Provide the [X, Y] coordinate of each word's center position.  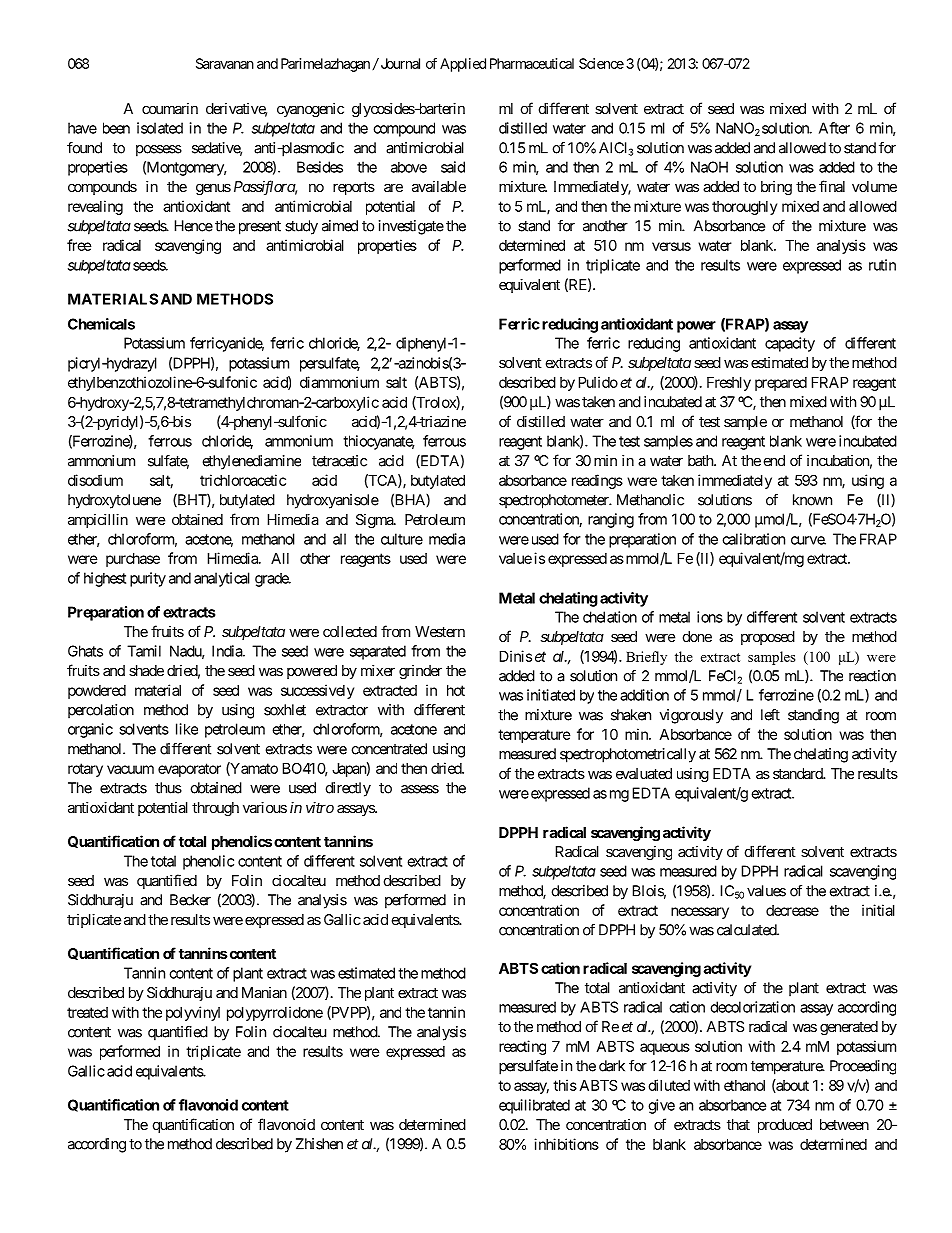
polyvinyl [193, 1013]
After [834, 128]
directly [348, 789]
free [79, 245]
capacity [790, 344]
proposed [768, 638]
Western [440, 631]
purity [148, 579]
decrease [792, 910]
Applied [463, 65]
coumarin [170, 108]
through [215, 809]
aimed [340, 226]
